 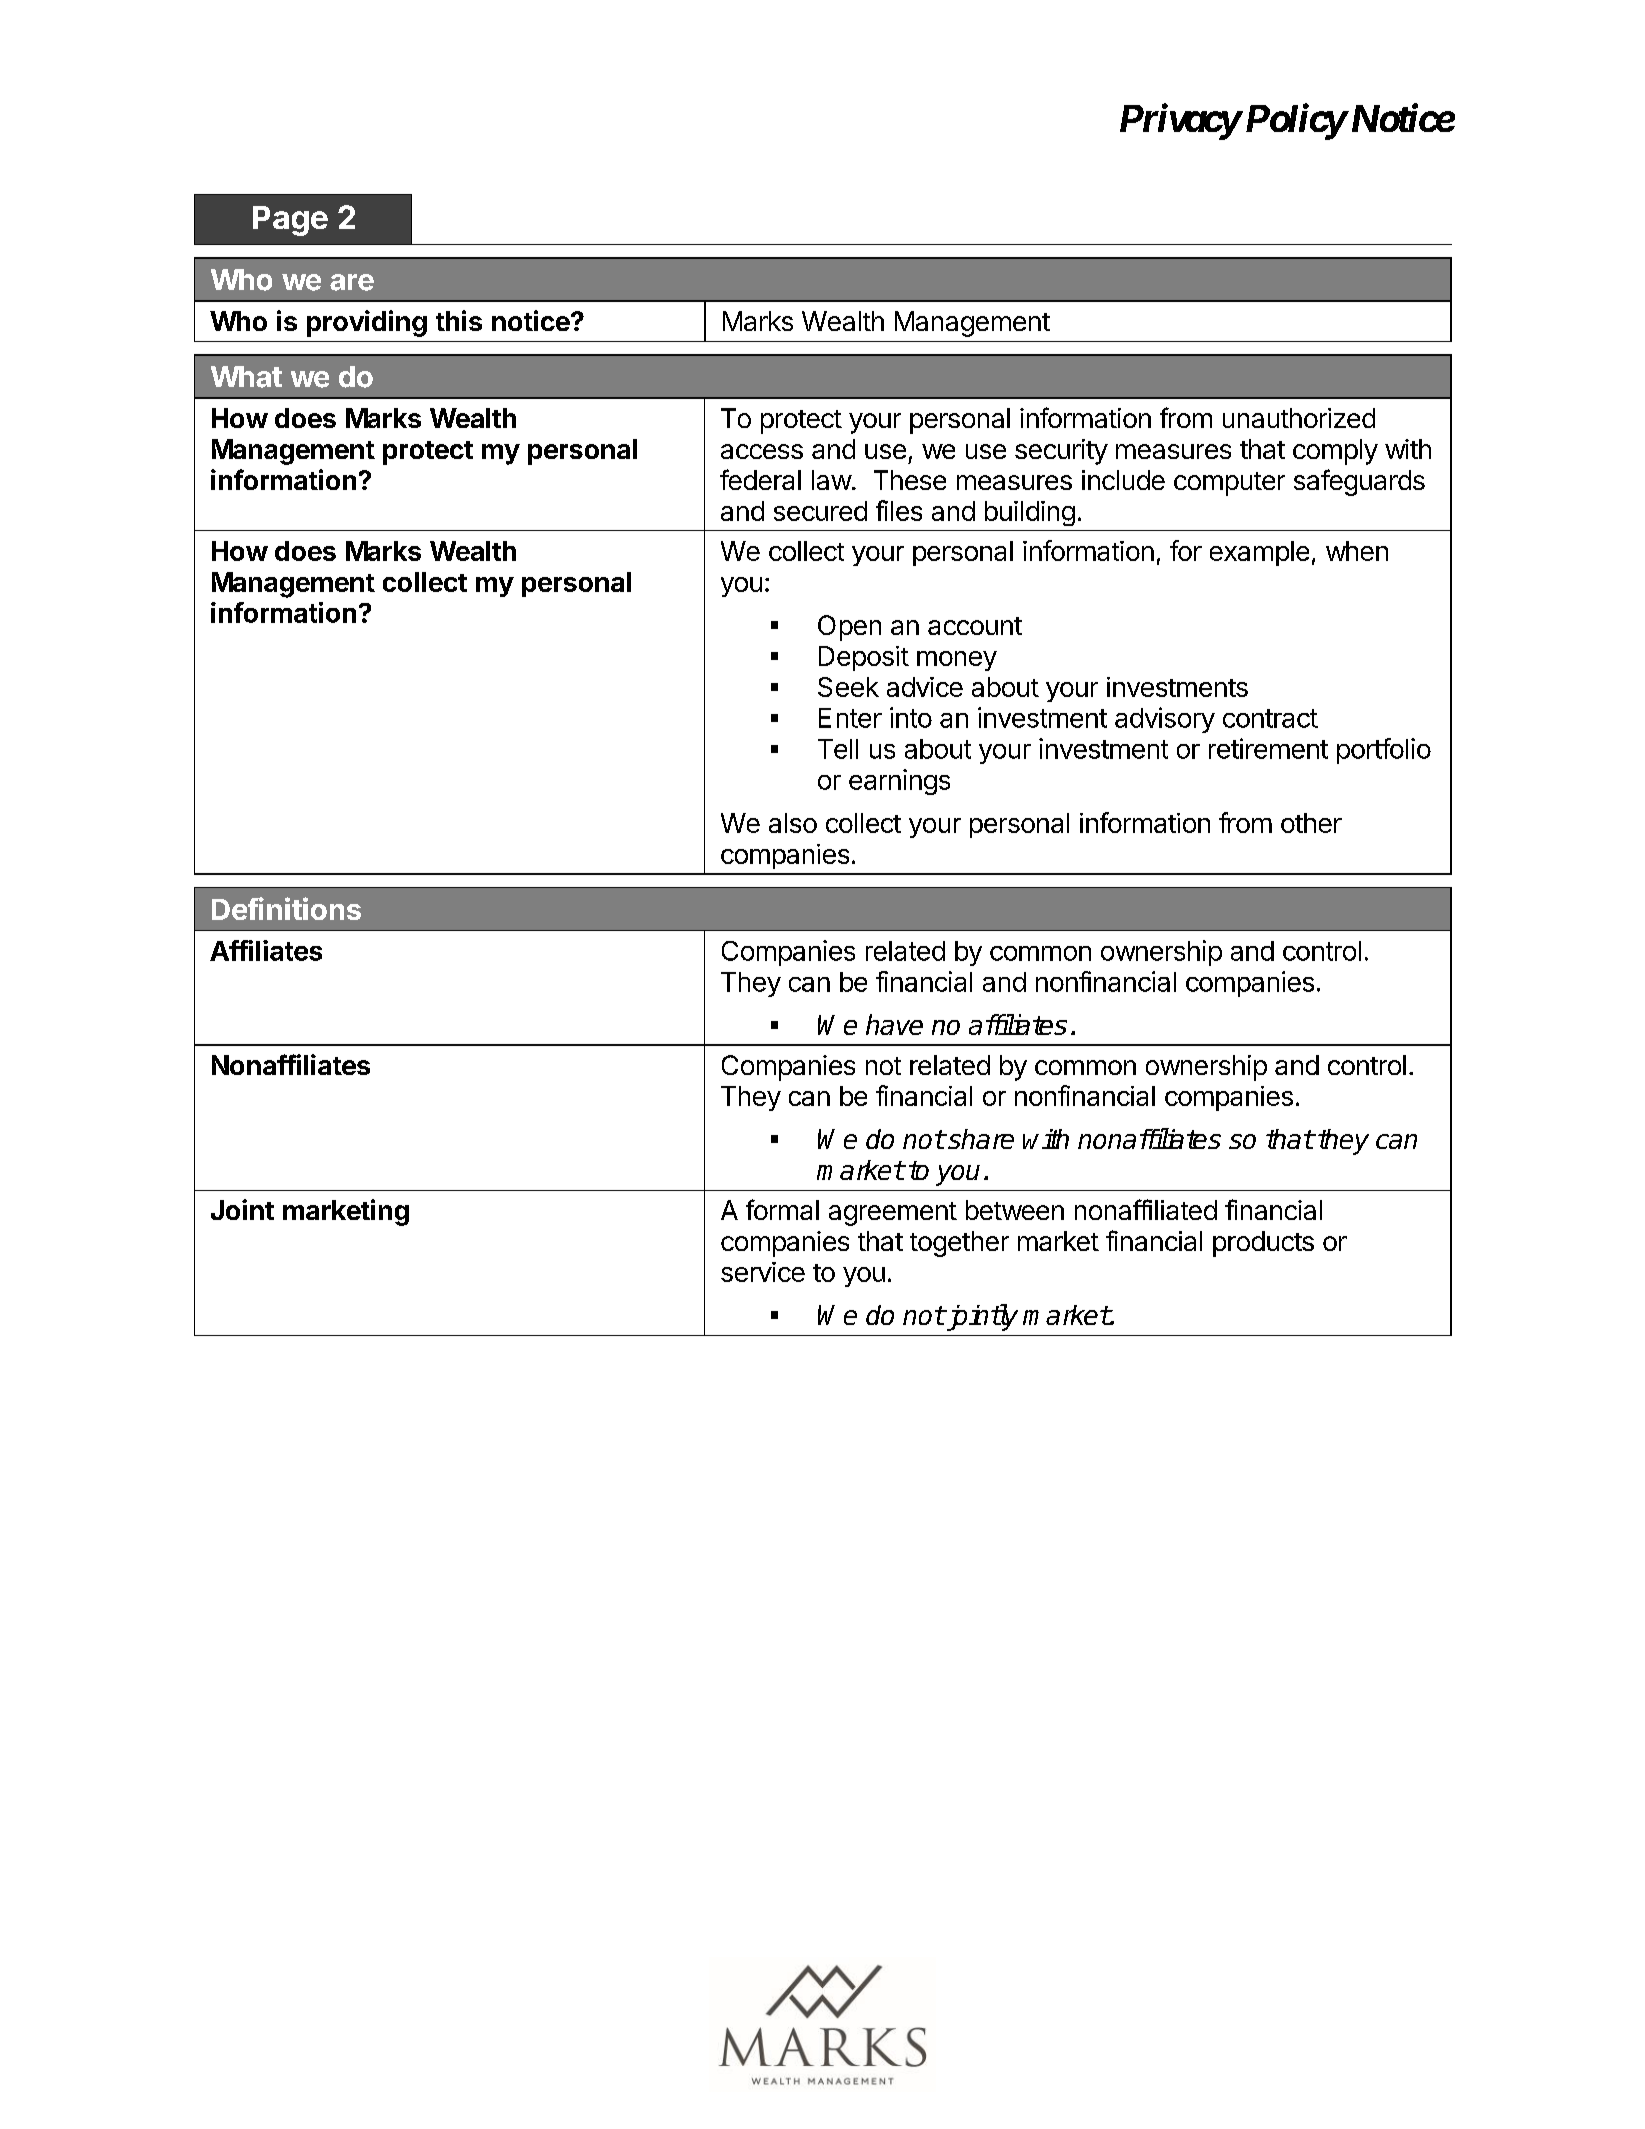 What do you see at coordinates (459, 320) in the page?
I see `this` at bounding box center [459, 320].
